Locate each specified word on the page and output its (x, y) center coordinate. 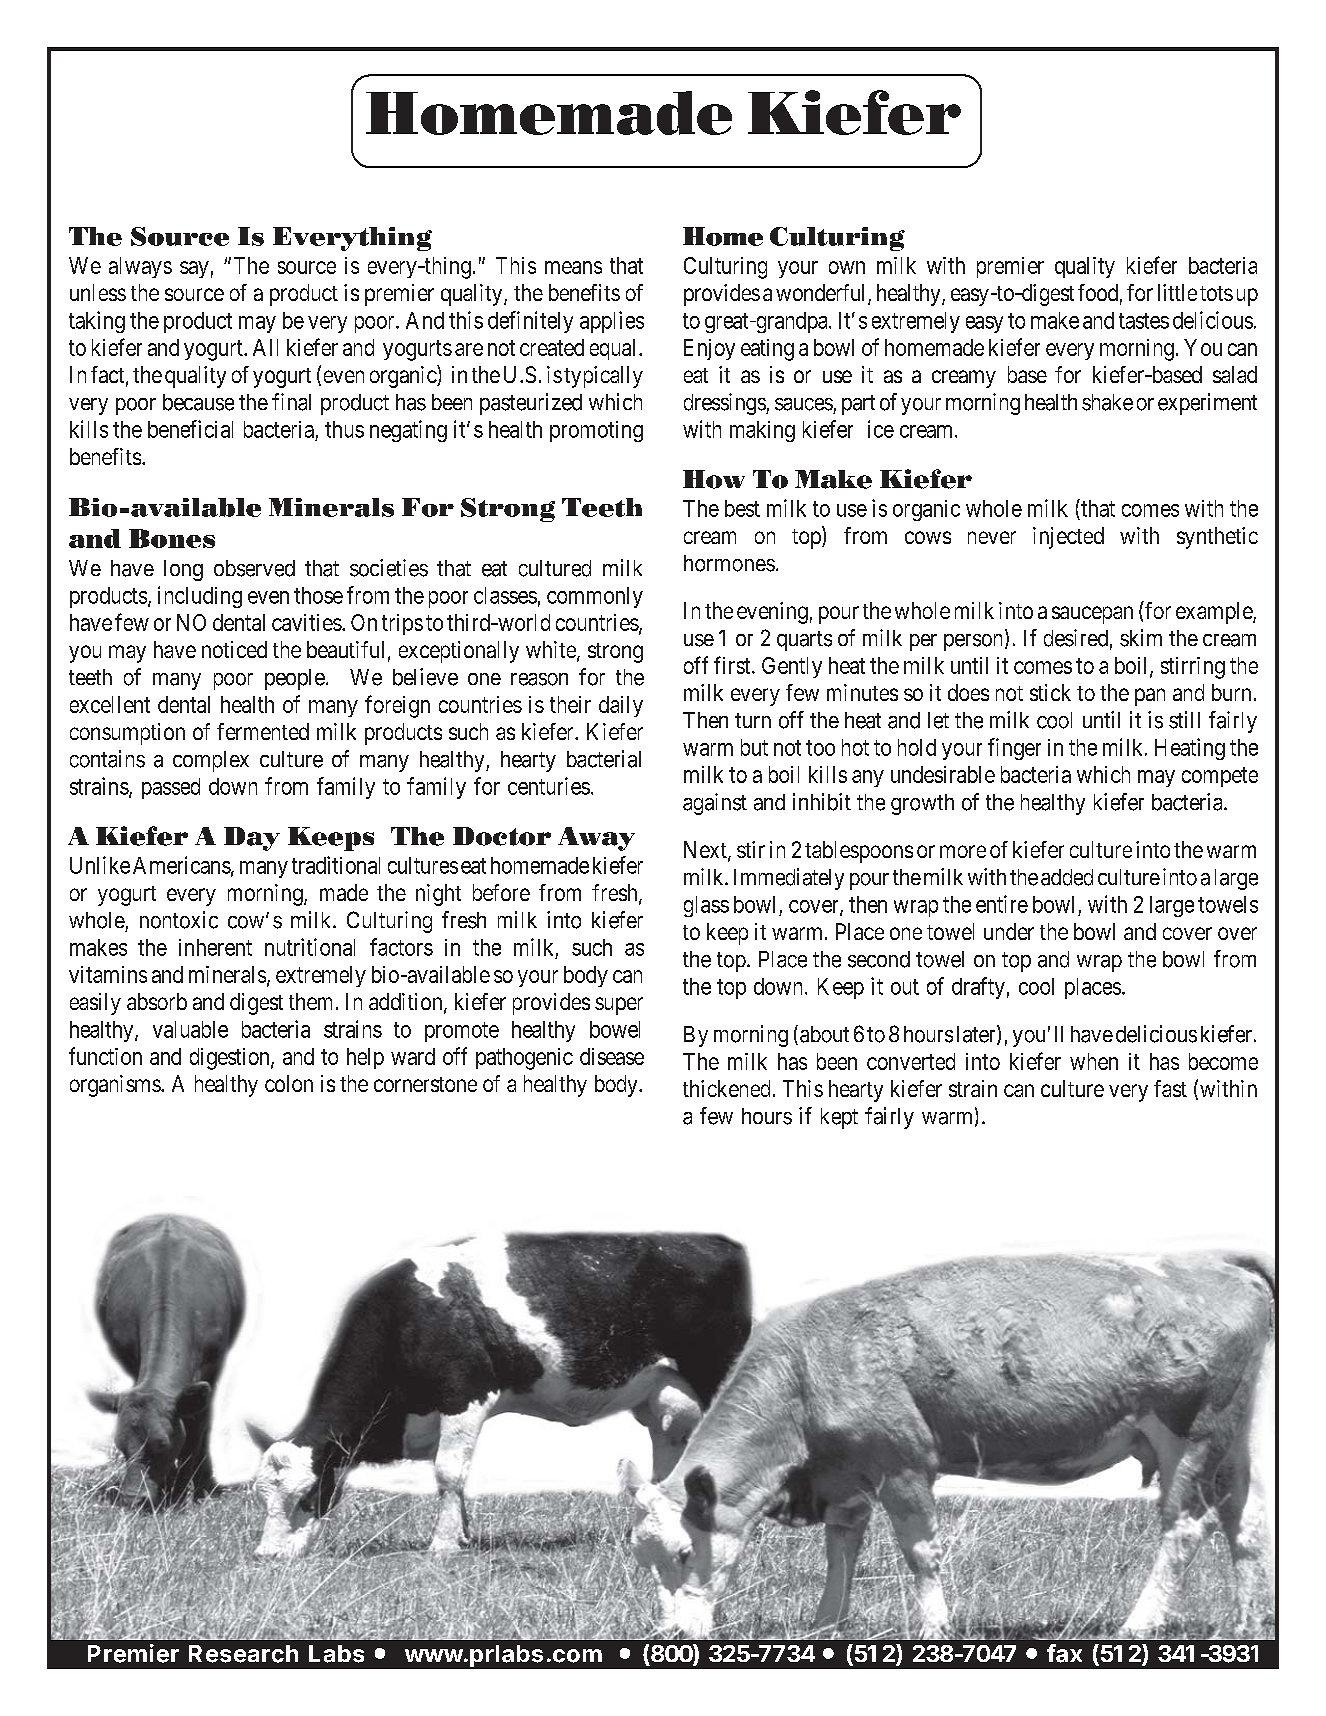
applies (612, 322)
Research (243, 1654)
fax (1064, 1653)
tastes (1144, 321)
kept (839, 1118)
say (194, 269)
